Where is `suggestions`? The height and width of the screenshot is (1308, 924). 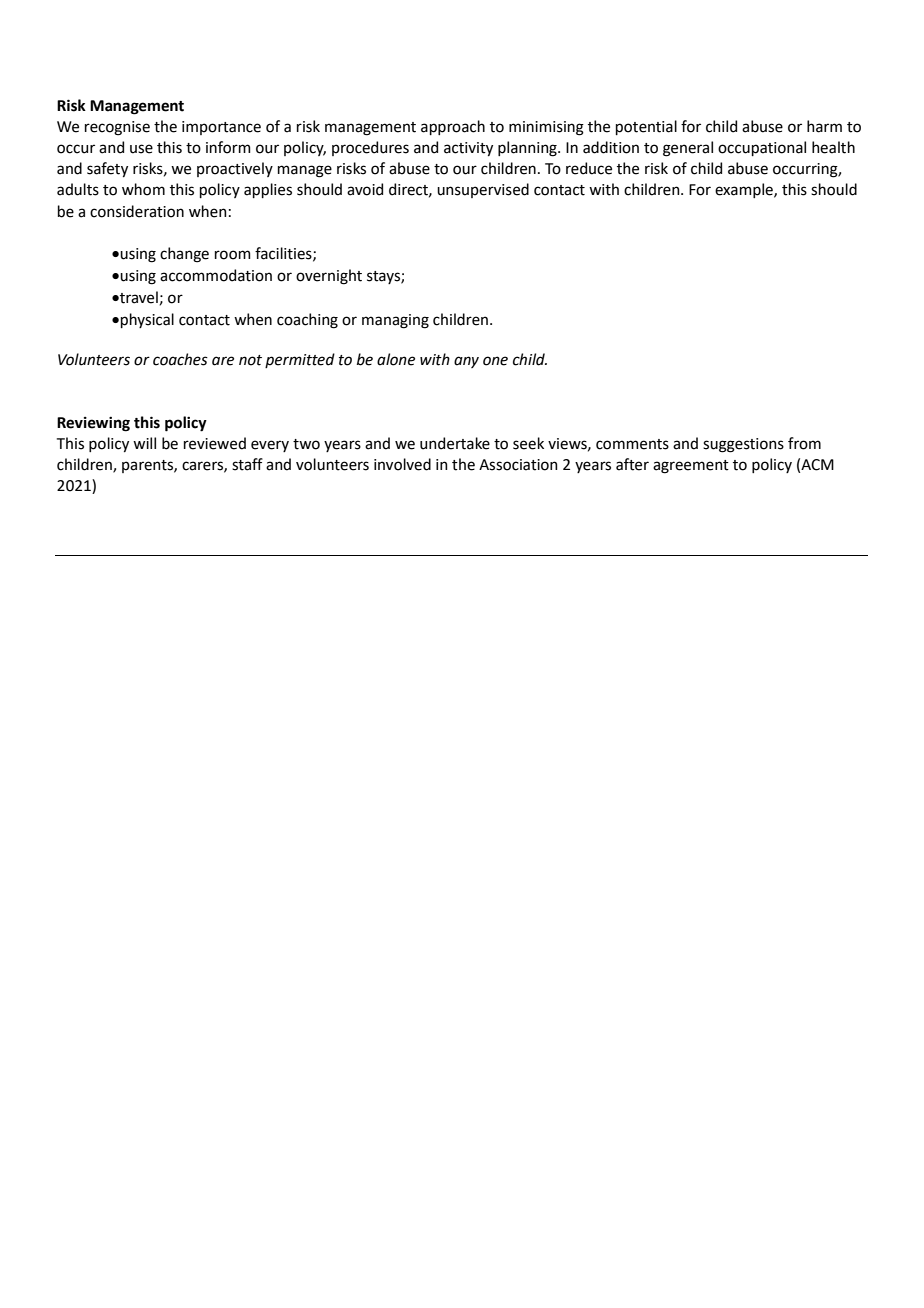
suggestions is located at coordinates (743, 445).
